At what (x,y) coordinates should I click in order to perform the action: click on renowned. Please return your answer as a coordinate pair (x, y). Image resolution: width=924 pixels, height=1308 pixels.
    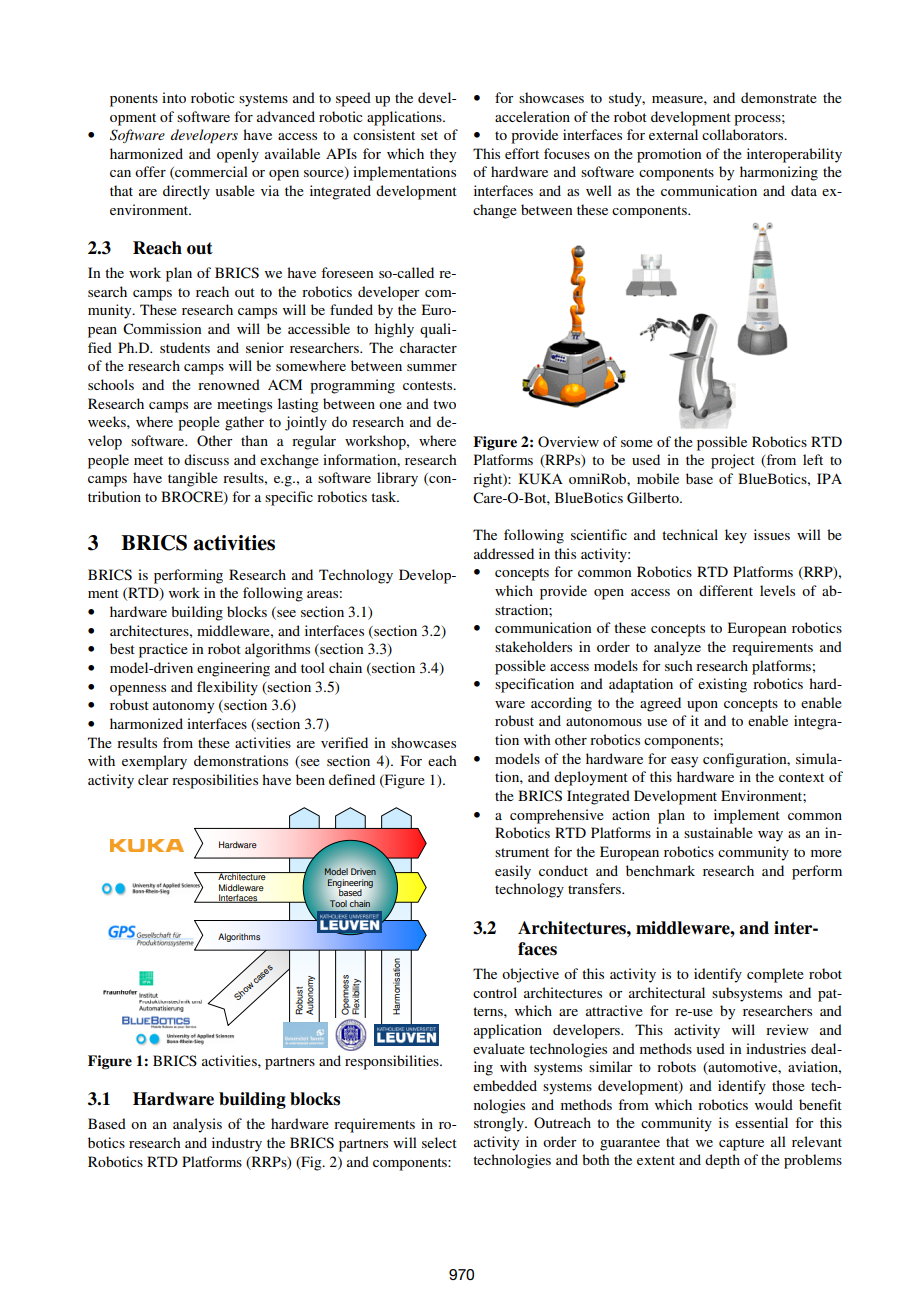
    Looking at the image, I should click on (229, 384).
